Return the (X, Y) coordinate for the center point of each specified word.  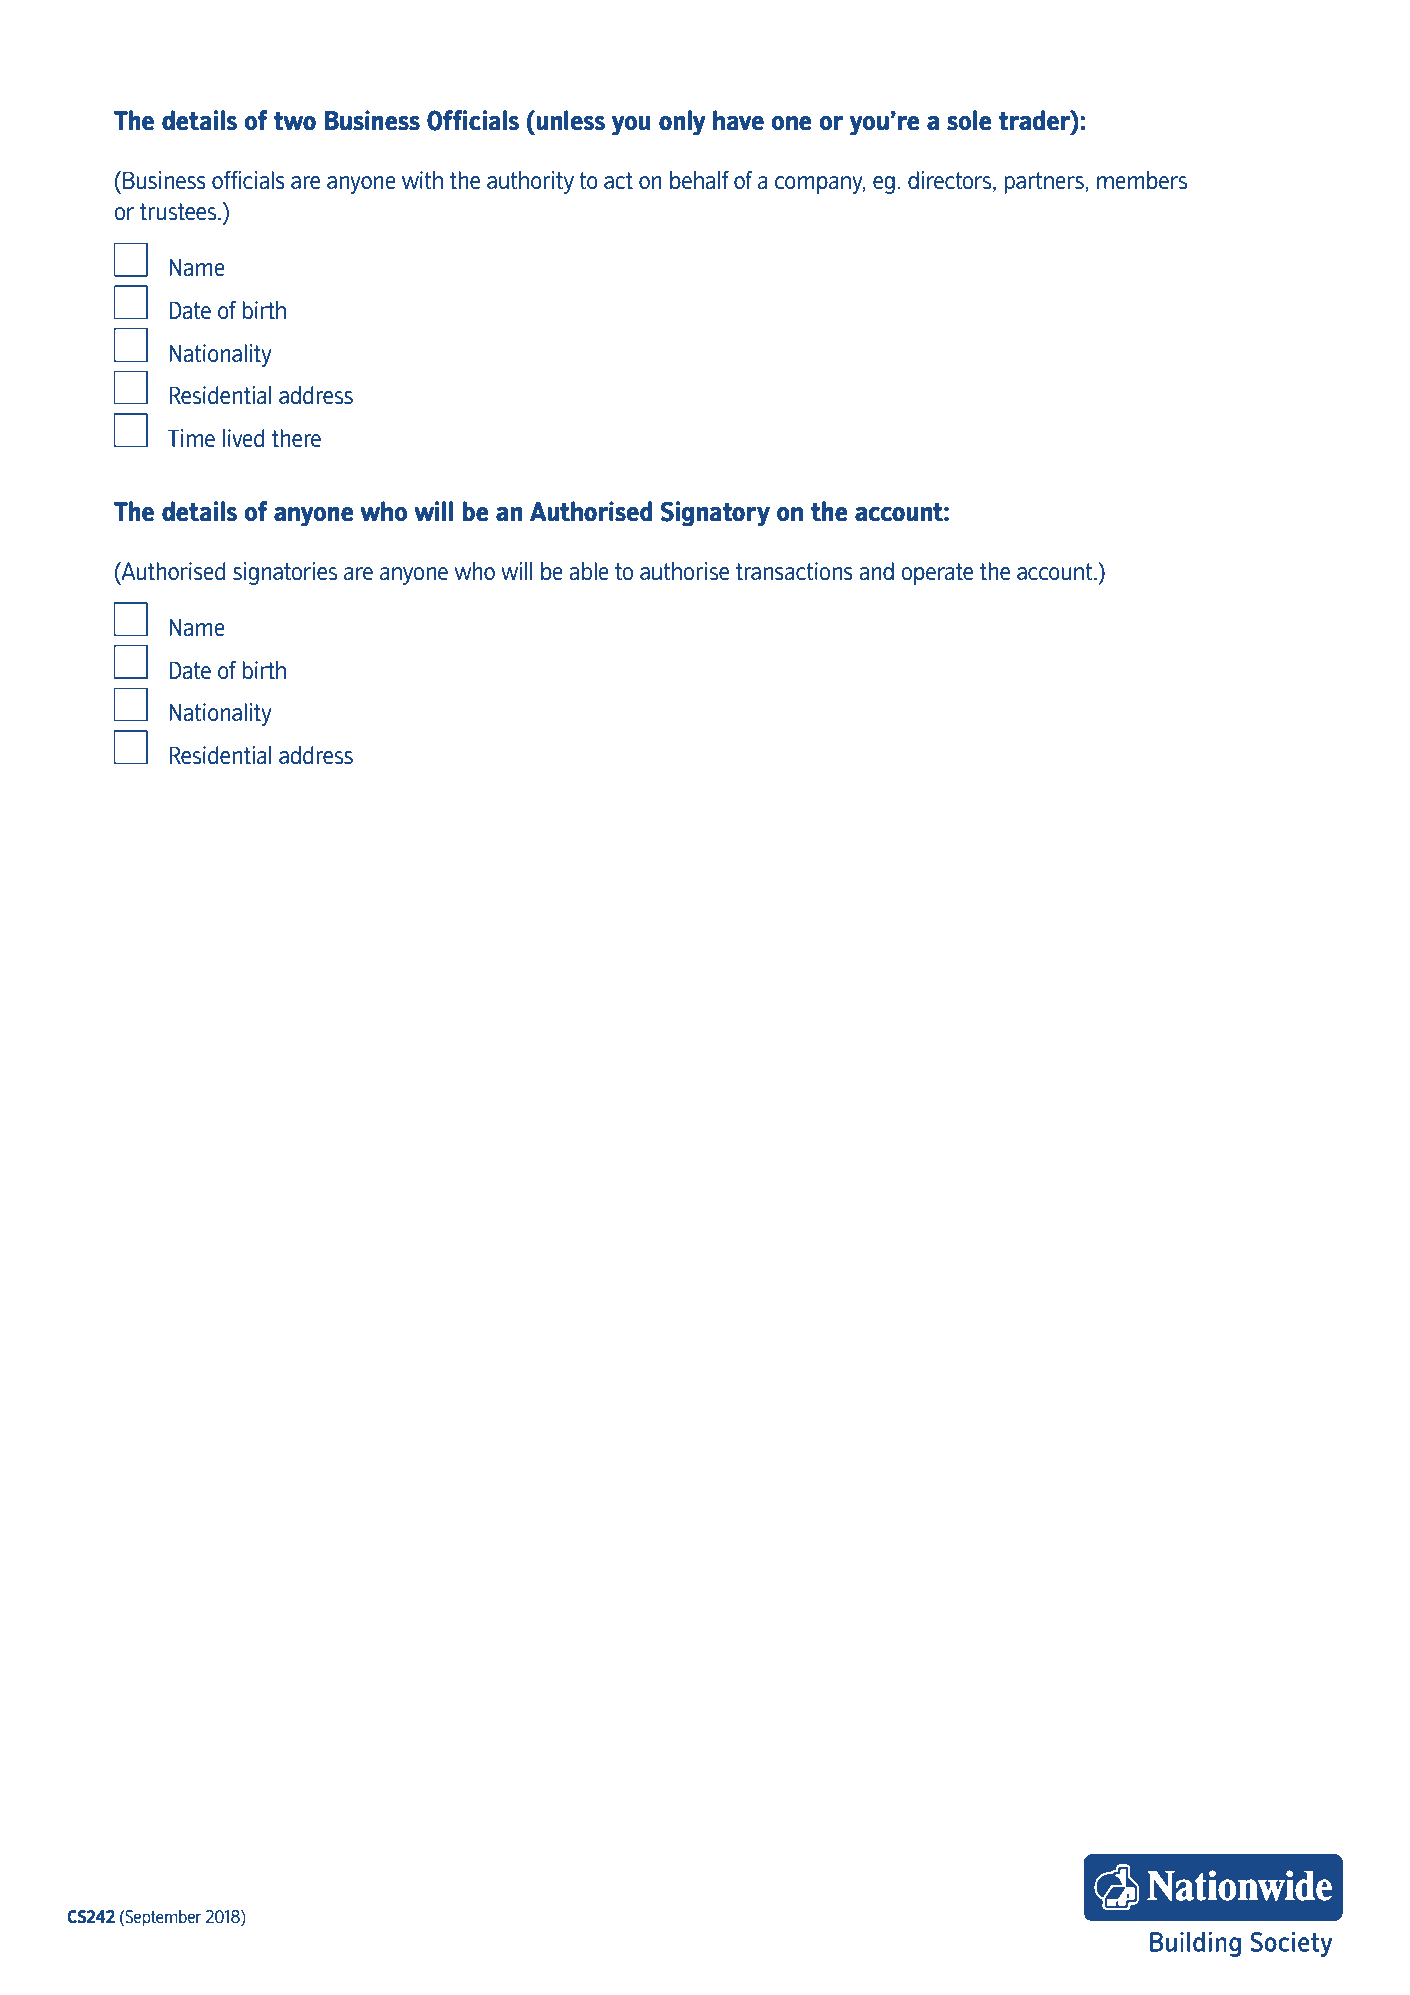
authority (530, 182)
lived (244, 438)
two (295, 121)
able (589, 571)
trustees (179, 211)
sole (969, 120)
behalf (699, 180)
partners (1045, 183)
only (682, 122)
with (422, 180)
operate (937, 574)
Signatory (715, 513)
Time (191, 438)
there (296, 438)
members (1142, 180)
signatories (285, 573)
